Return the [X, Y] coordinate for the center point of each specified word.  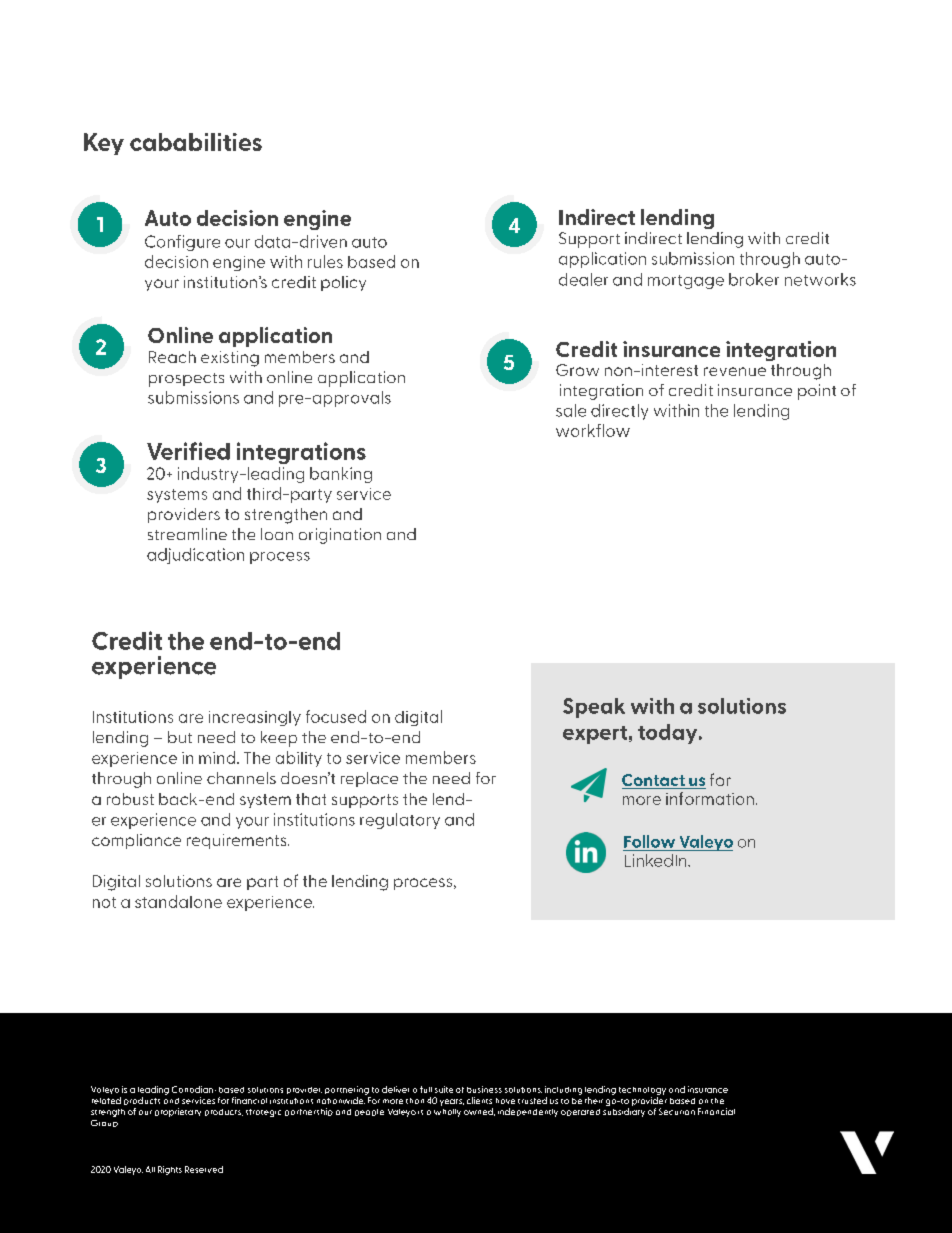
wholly [447, 1113]
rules [325, 261]
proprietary [178, 1112]
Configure [182, 243]
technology [642, 1091]
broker [754, 279]
